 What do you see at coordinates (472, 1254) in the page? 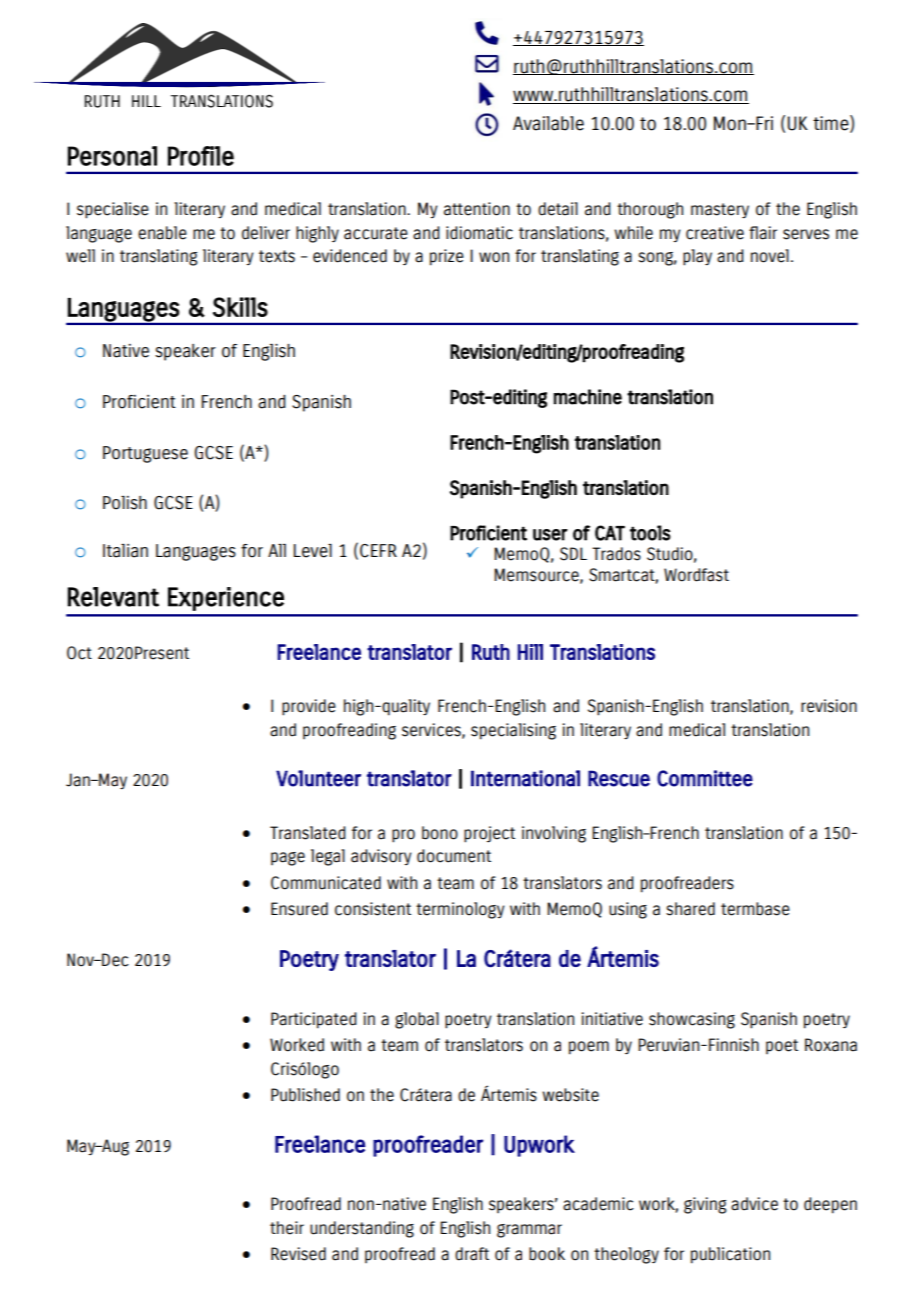
I see `draft` at bounding box center [472, 1254].
